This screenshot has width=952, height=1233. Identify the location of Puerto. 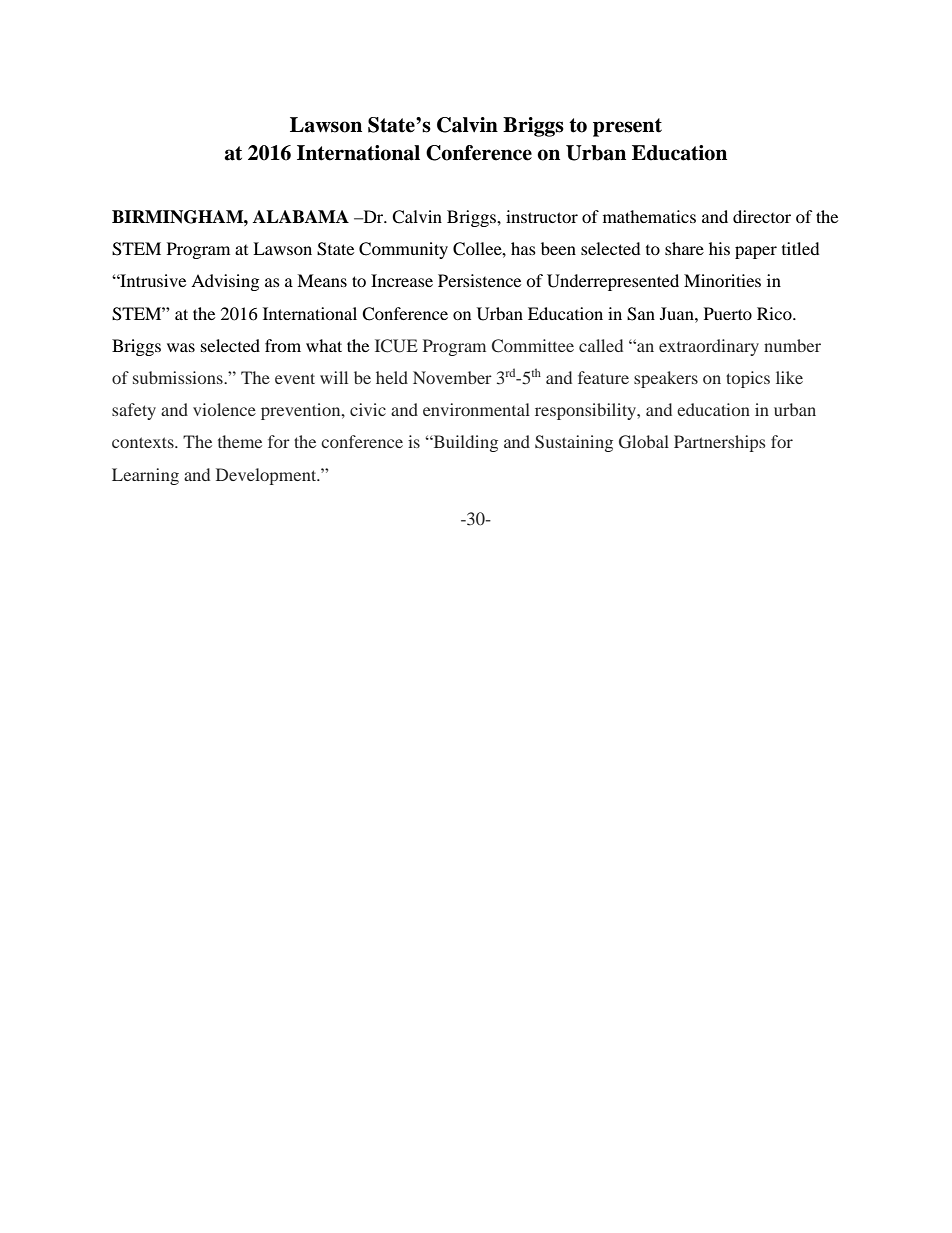
(728, 313).
